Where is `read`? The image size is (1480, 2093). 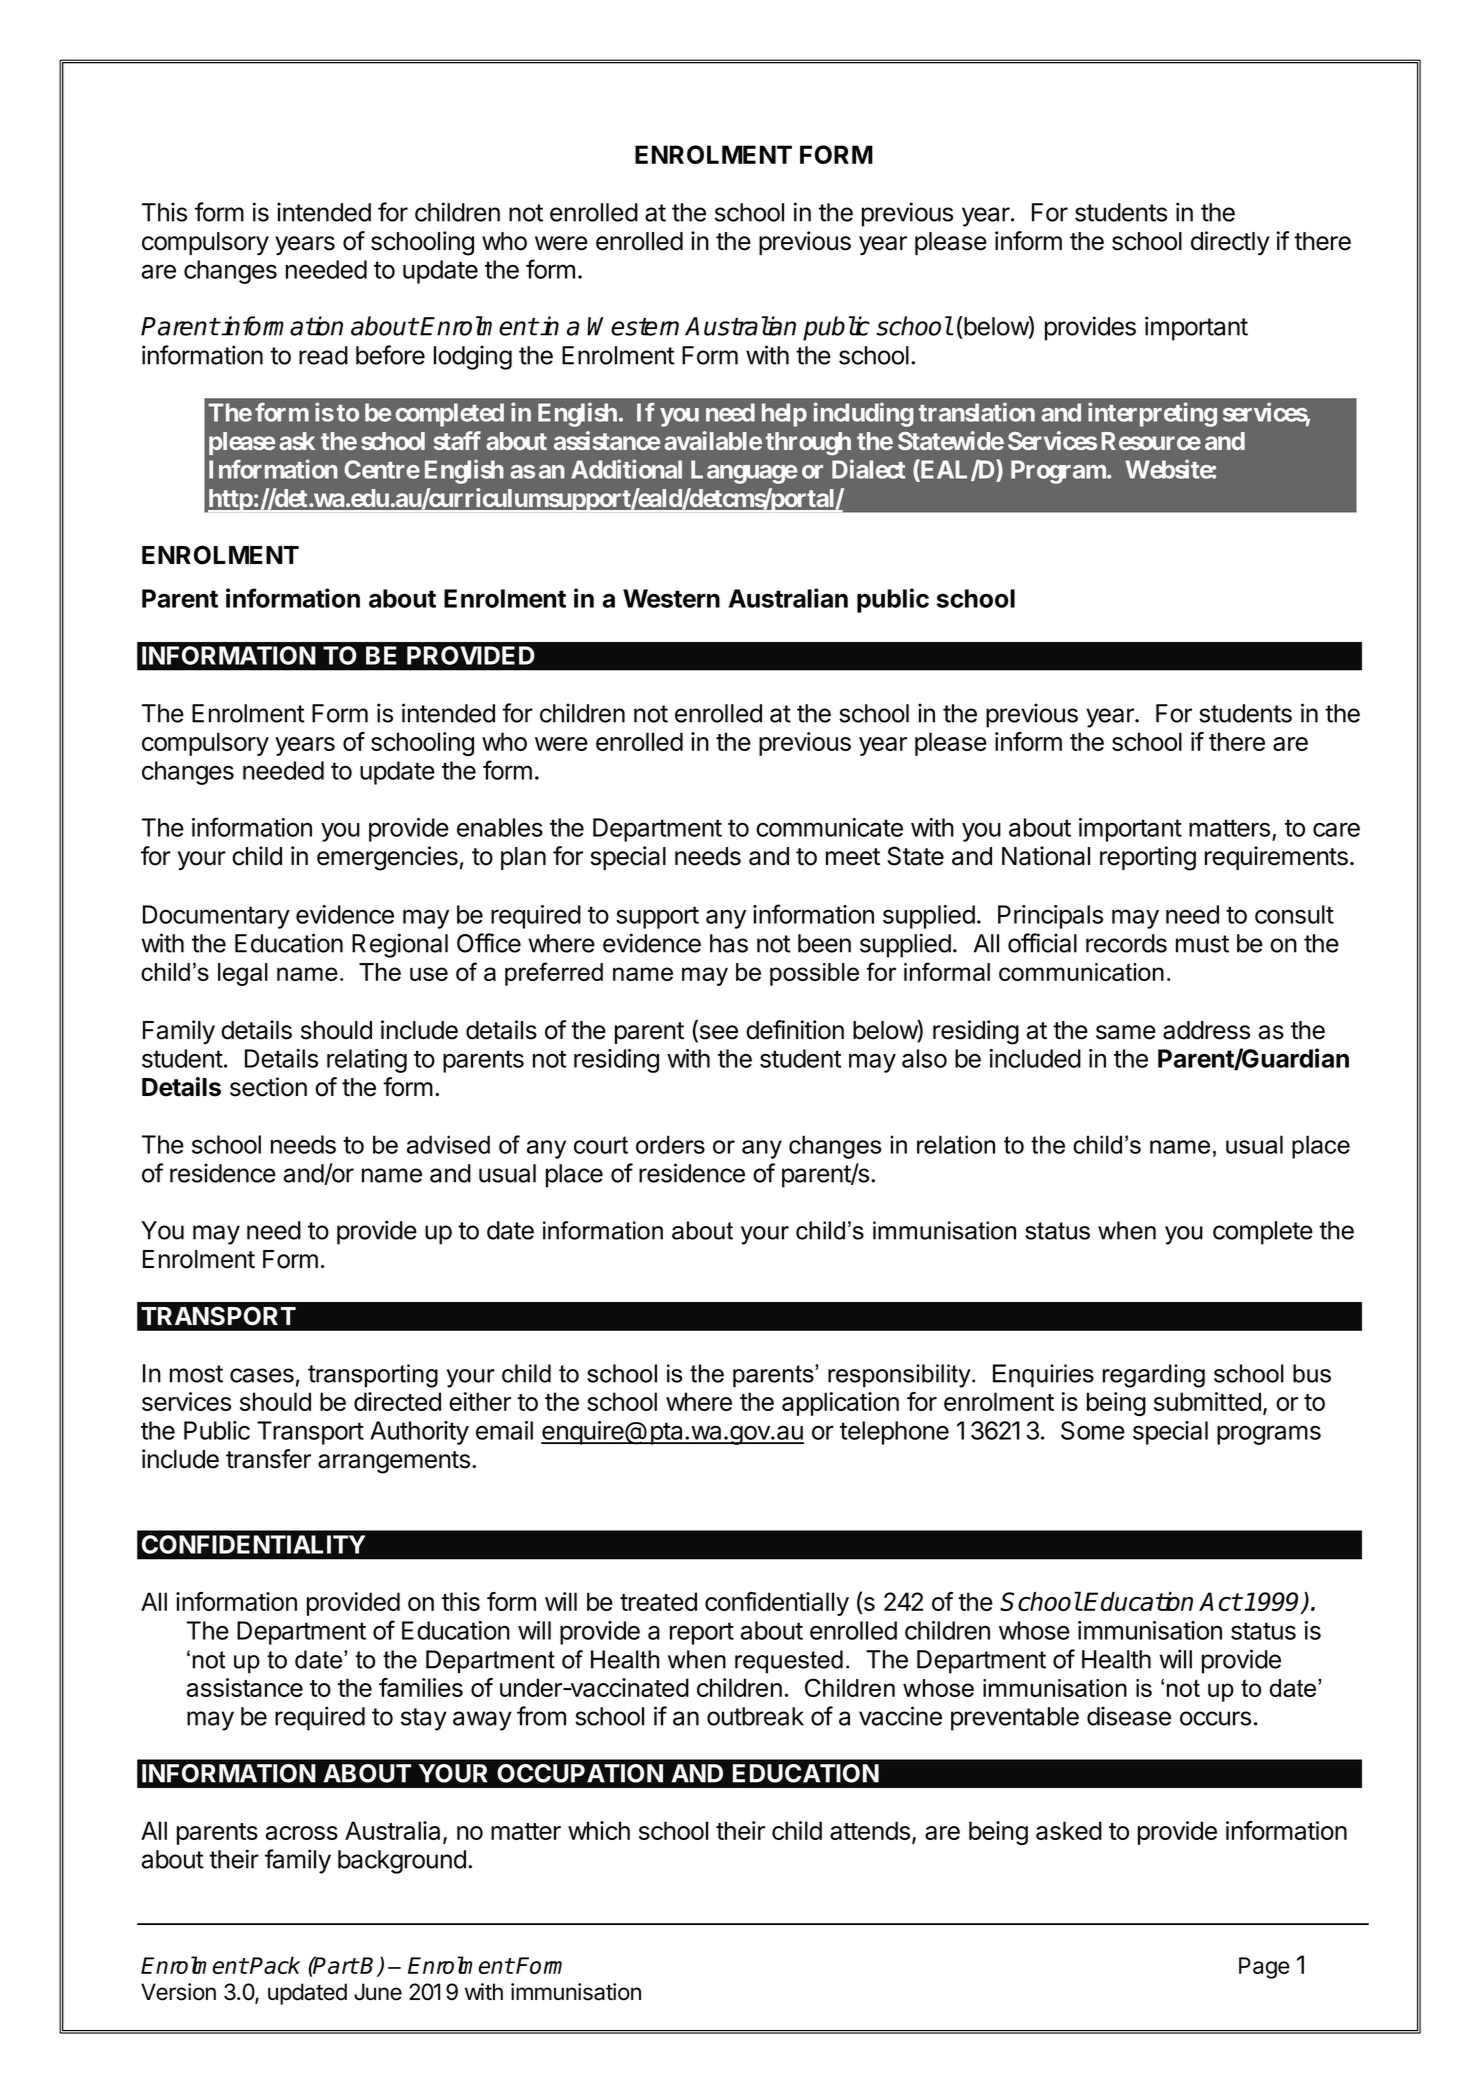 read is located at coordinates (323, 355).
